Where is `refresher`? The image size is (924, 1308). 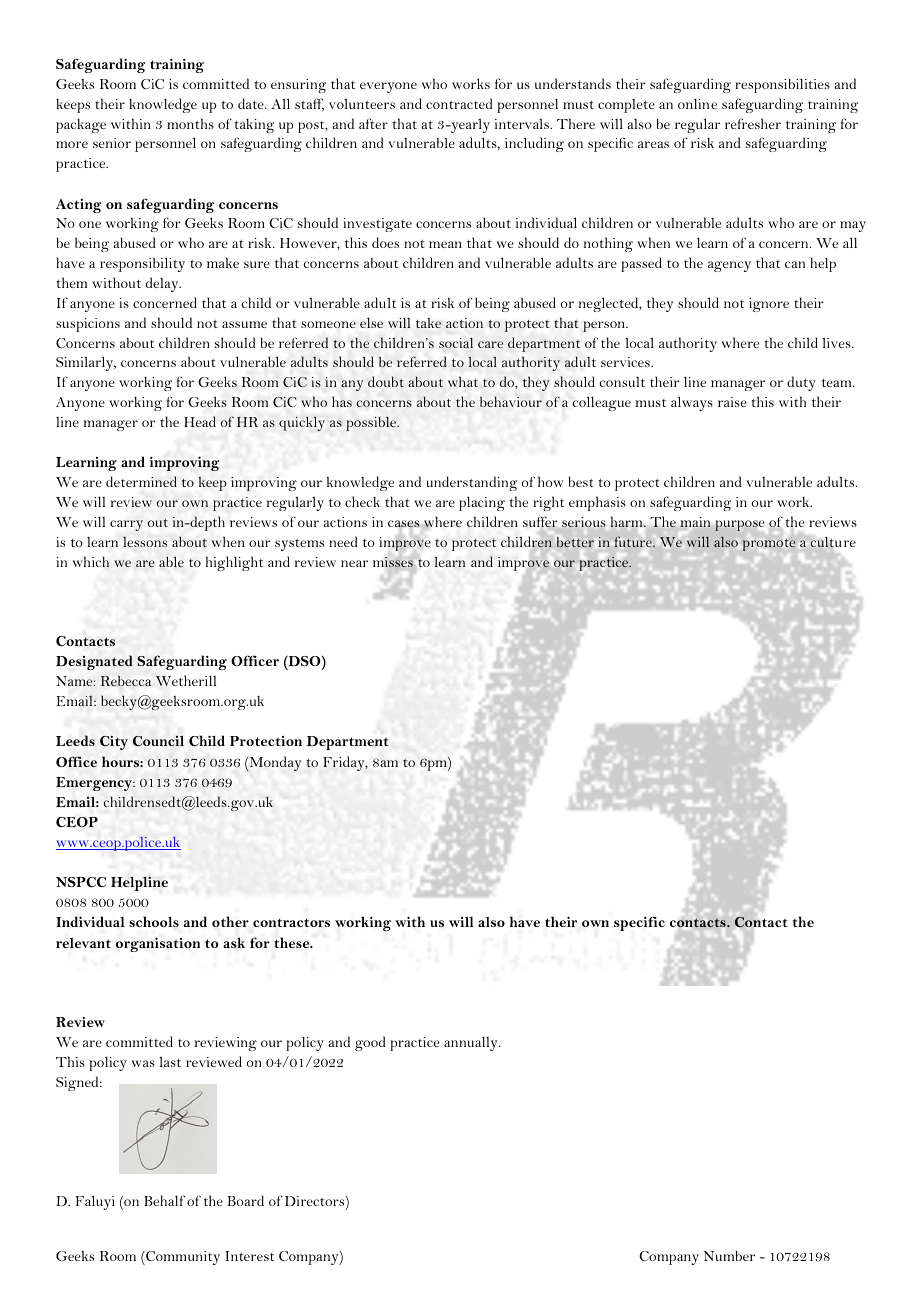 refresher is located at coordinates (753, 123).
